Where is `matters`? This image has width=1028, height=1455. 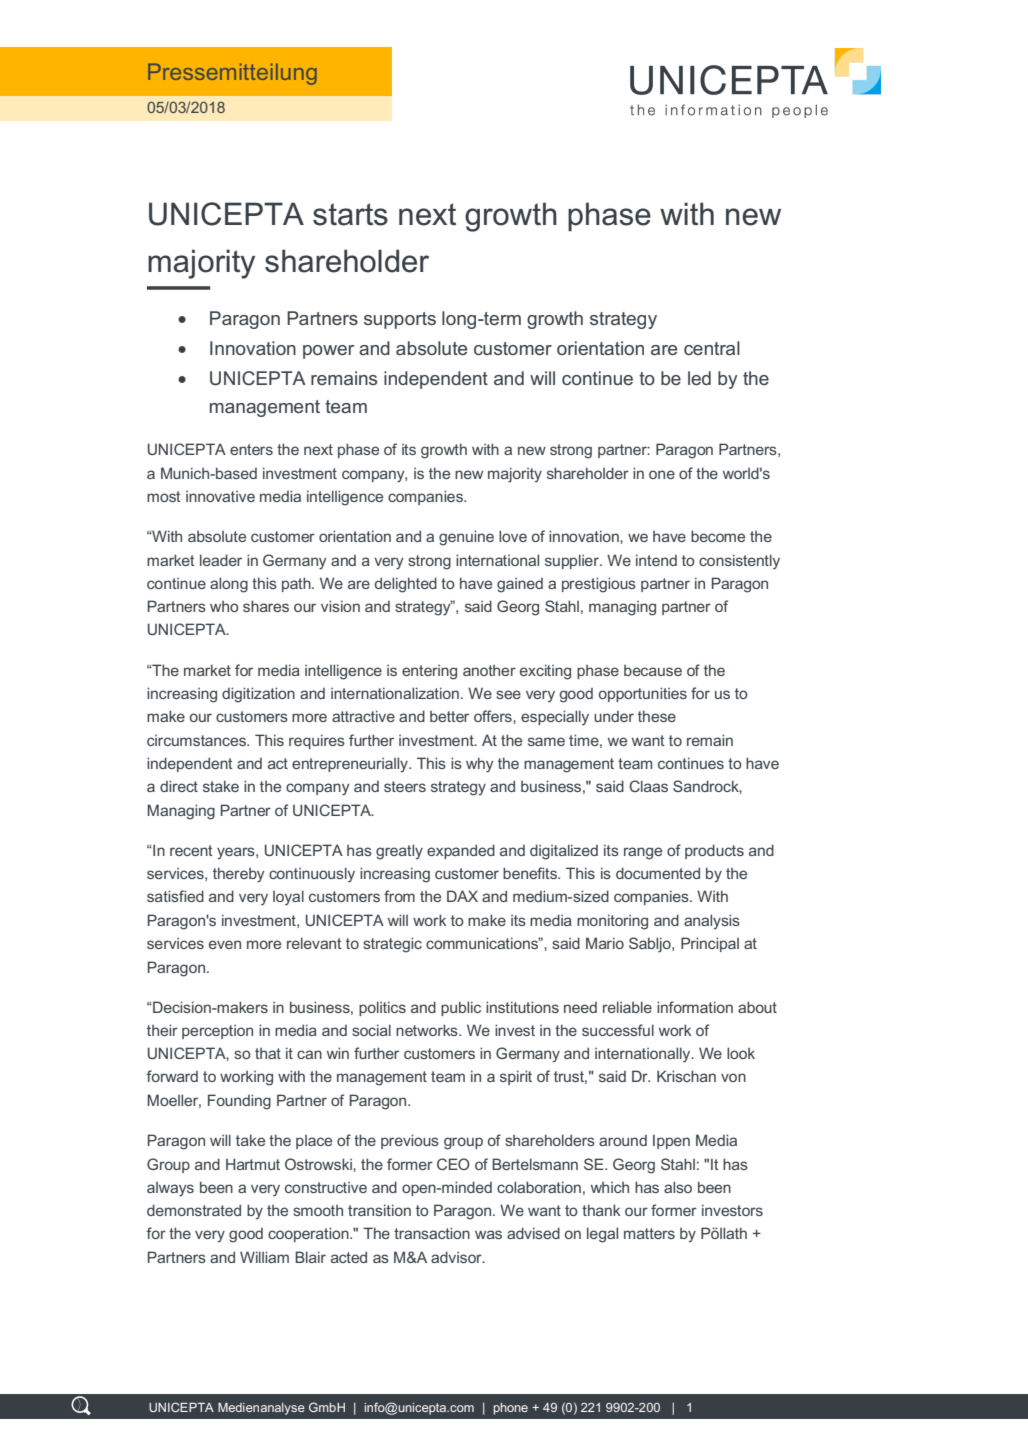 matters is located at coordinates (649, 1233).
